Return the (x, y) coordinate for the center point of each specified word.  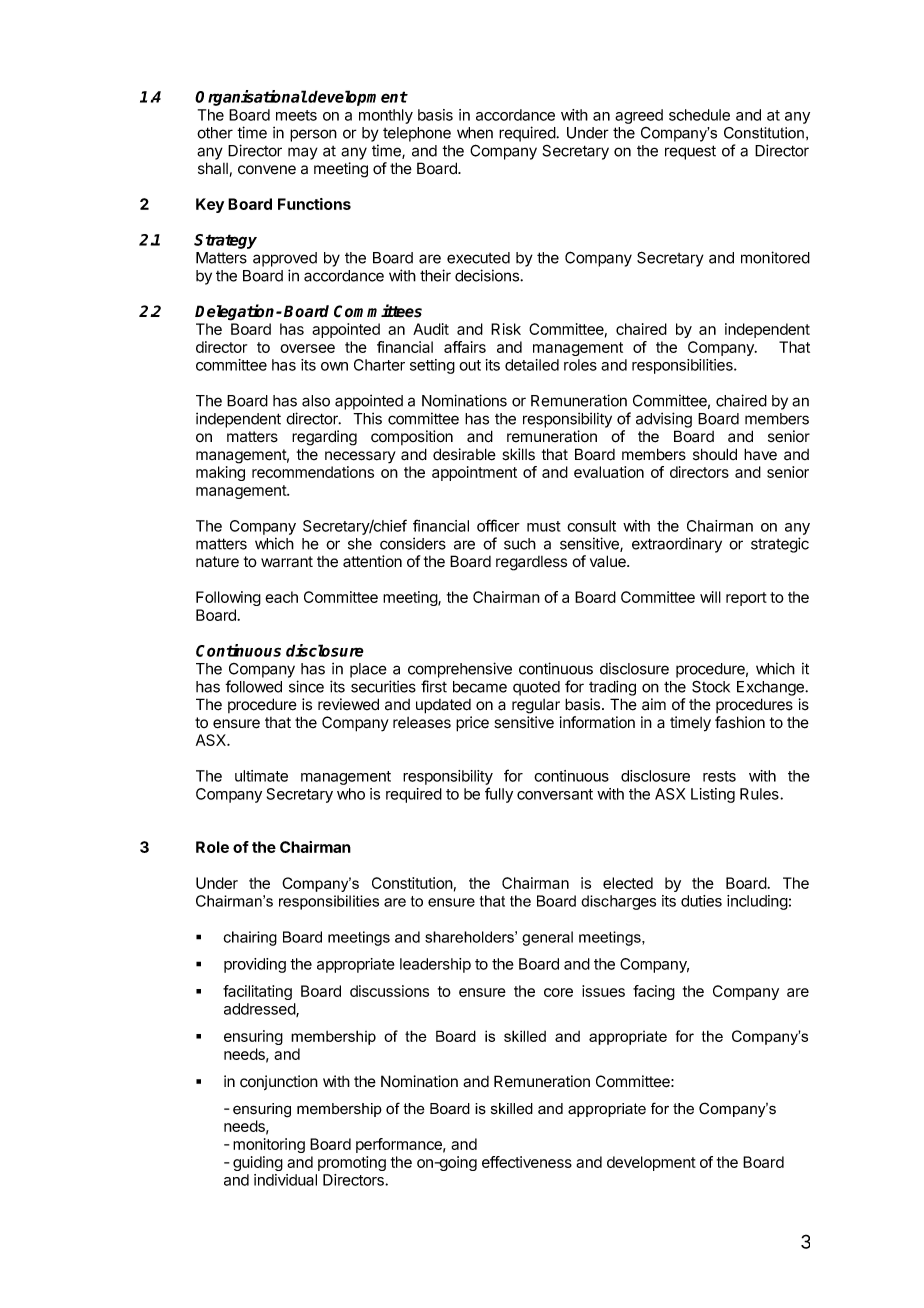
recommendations (313, 472)
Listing (713, 795)
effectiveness (527, 1162)
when (475, 133)
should (715, 454)
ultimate (261, 776)
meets (296, 115)
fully (499, 795)
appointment (474, 473)
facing (654, 992)
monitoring (269, 1145)
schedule (699, 115)
